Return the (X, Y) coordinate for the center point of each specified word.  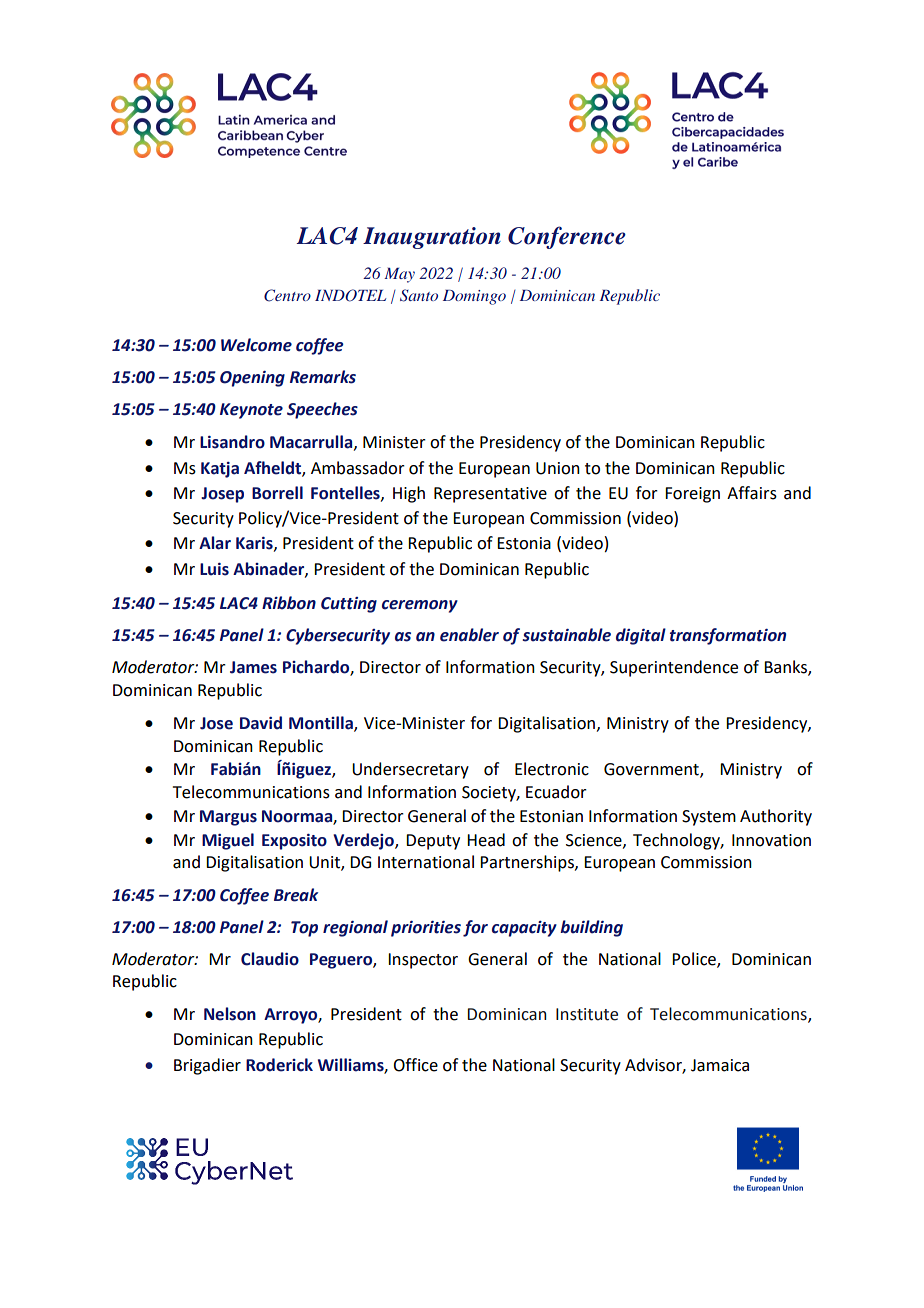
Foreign (692, 495)
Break (296, 895)
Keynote (251, 411)
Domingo (474, 297)
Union (558, 468)
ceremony (420, 606)
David (261, 723)
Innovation (771, 840)
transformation (728, 636)
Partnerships (528, 863)
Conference (567, 237)
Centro (287, 295)
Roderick (279, 1065)
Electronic (552, 769)
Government (652, 770)
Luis (214, 569)
